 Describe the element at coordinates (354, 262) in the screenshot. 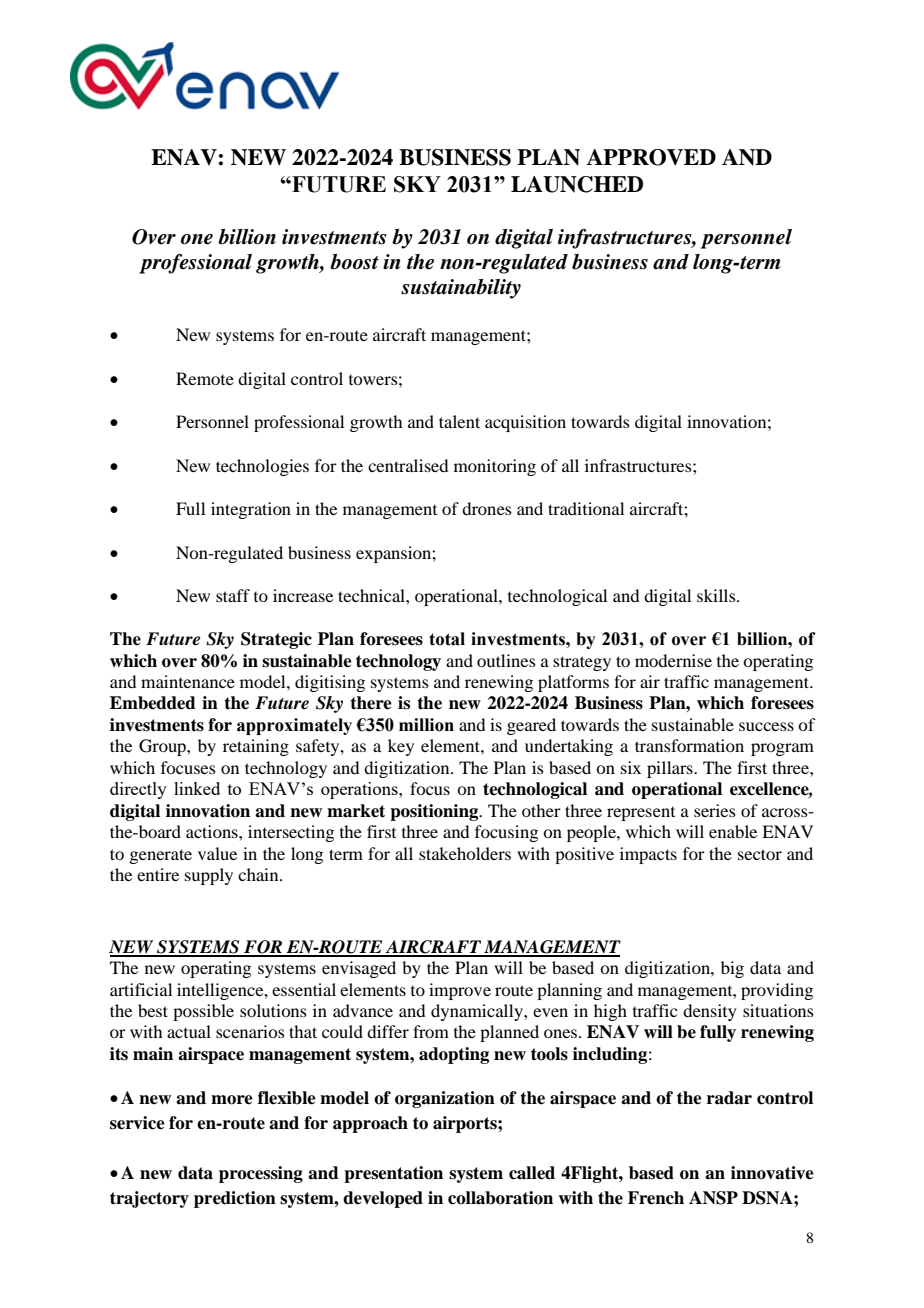

I see `boost` at that location.
